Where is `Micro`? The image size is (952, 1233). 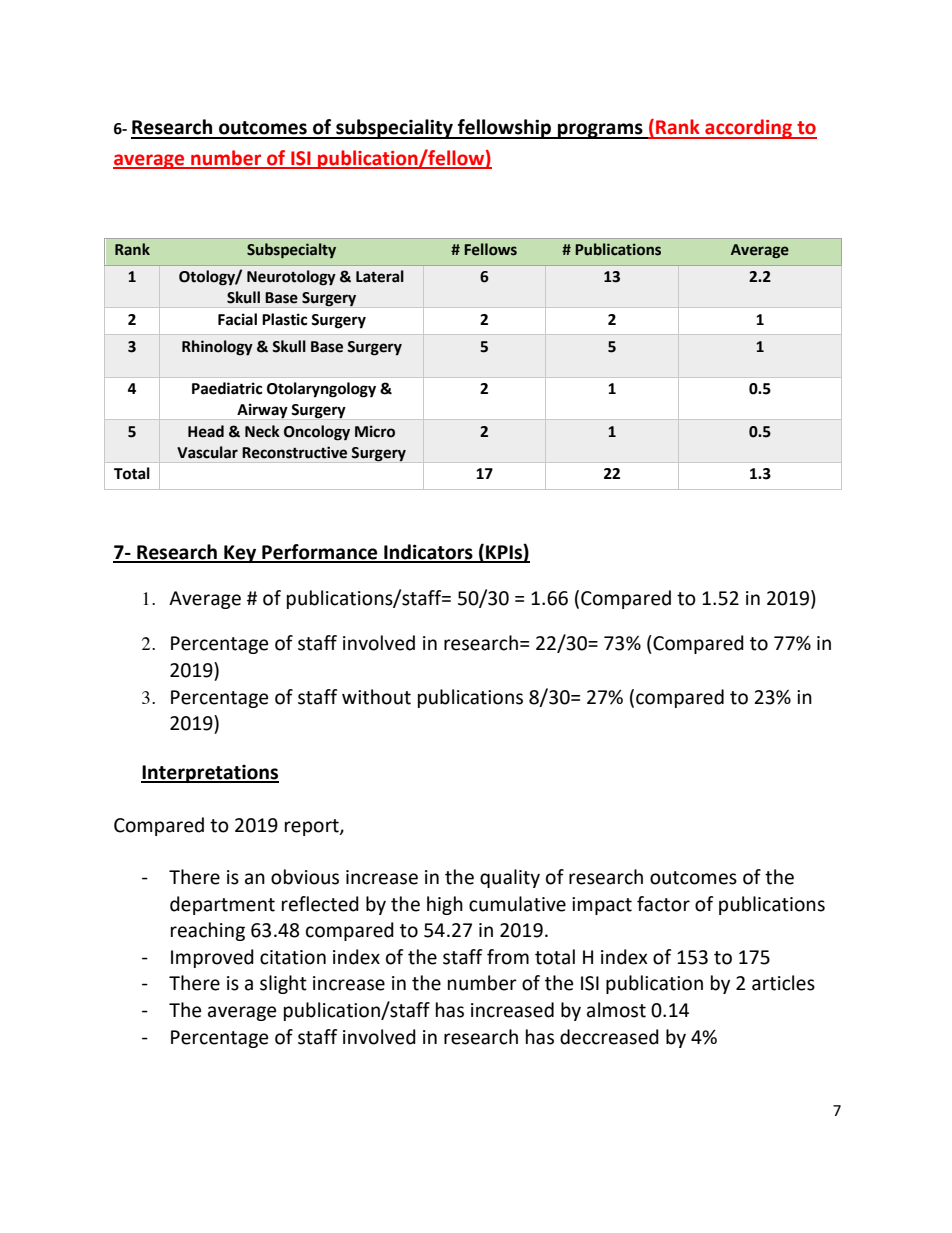 Micro is located at coordinates (375, 431).
